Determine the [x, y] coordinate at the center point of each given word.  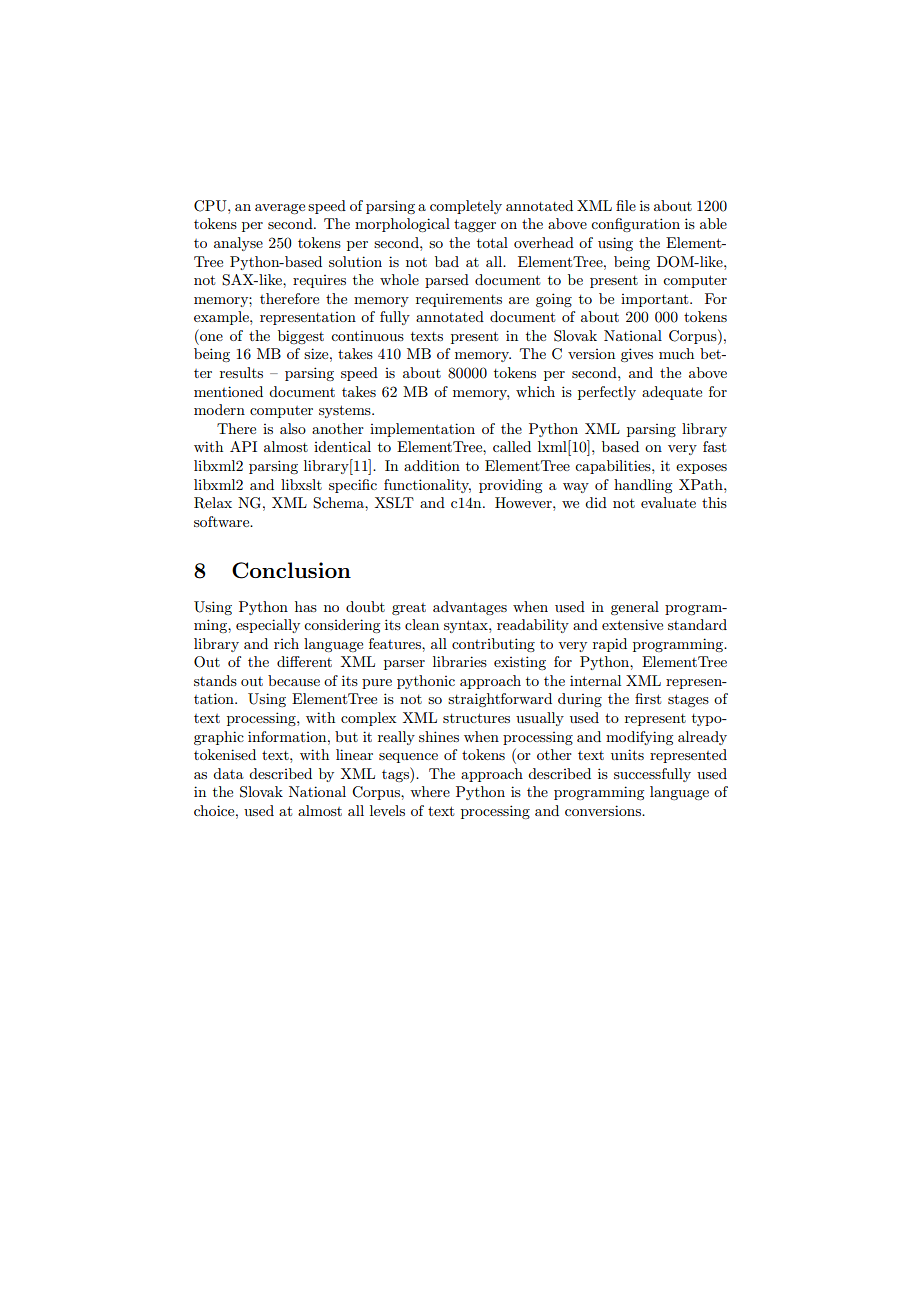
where [430, 791]
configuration [635, 225]
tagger [475, 225]
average [280, 209]
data [228, 773]
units [627, 754]
